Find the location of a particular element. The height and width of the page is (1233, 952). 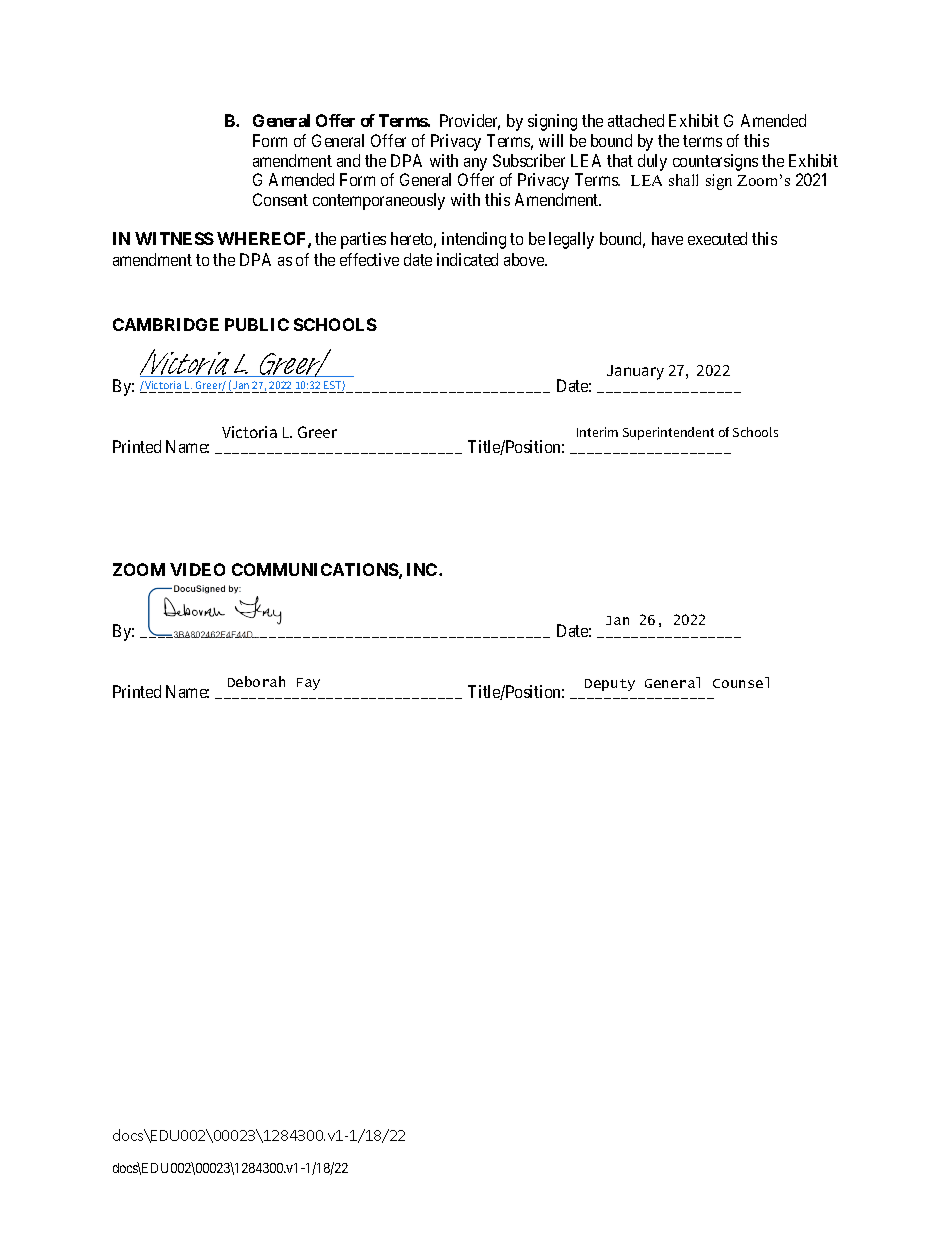

intending is located at coordinates (474, 240).
